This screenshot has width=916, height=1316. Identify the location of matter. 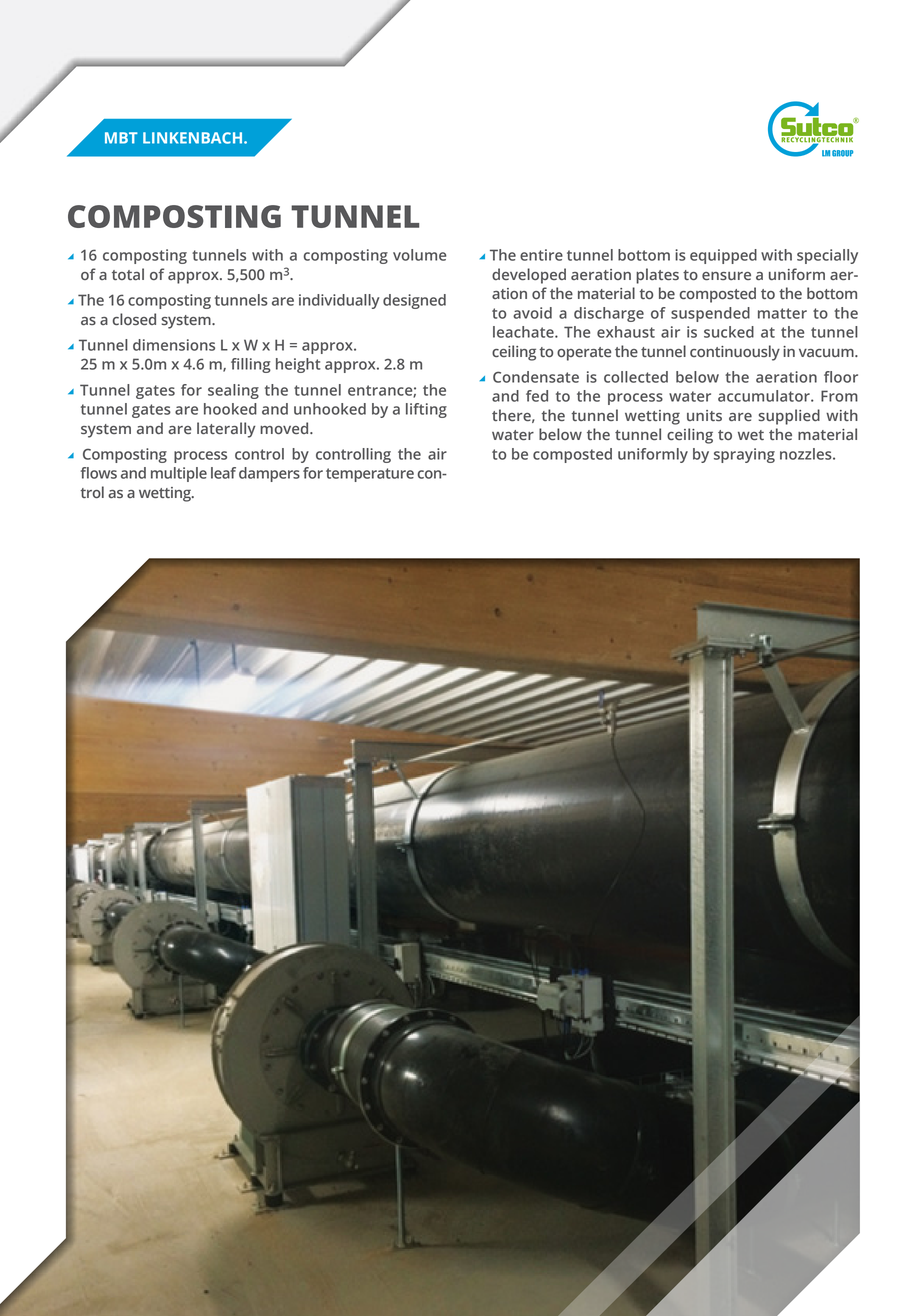
(782, 313).
